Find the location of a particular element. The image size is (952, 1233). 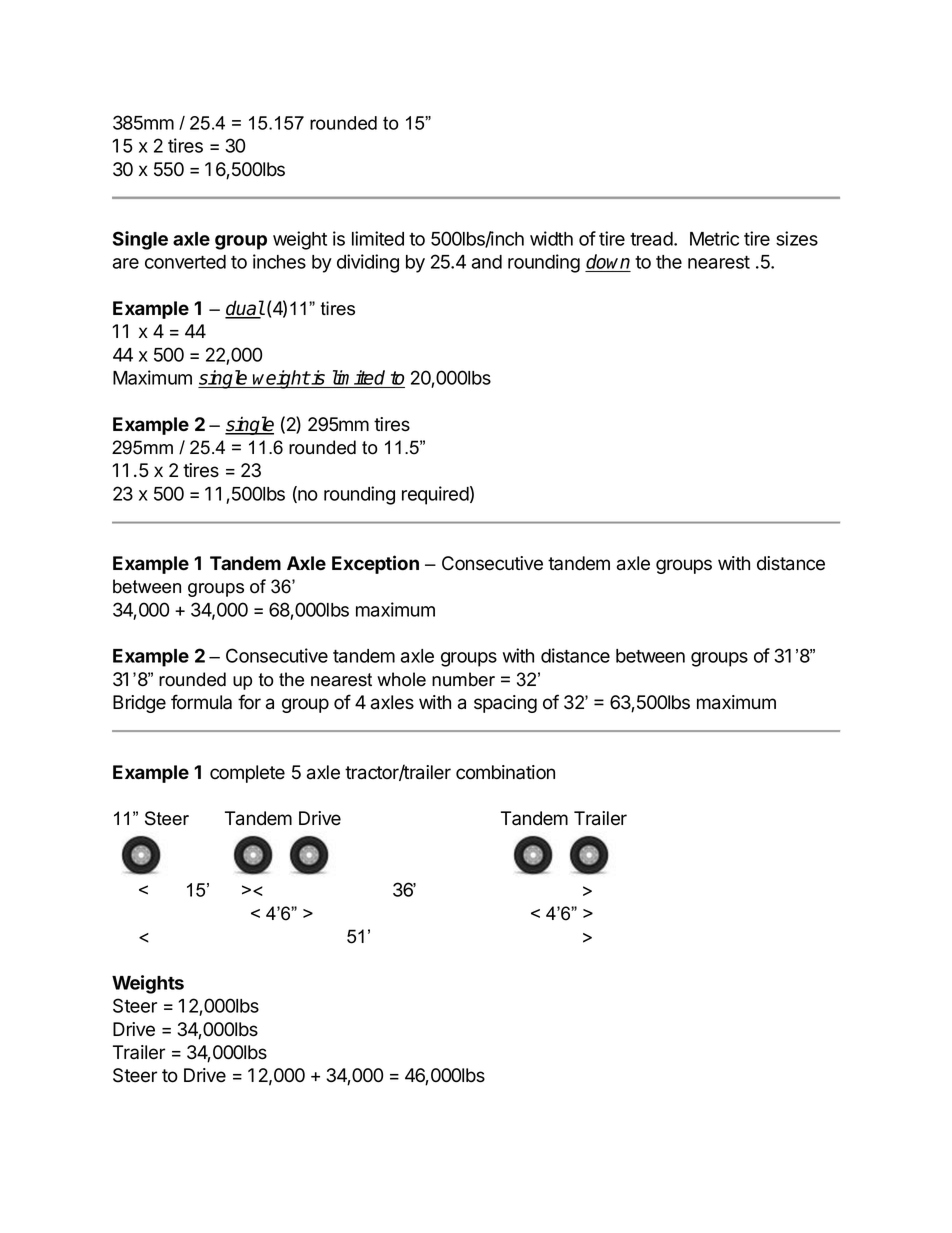

combination is located at coordinates (505, 772).
